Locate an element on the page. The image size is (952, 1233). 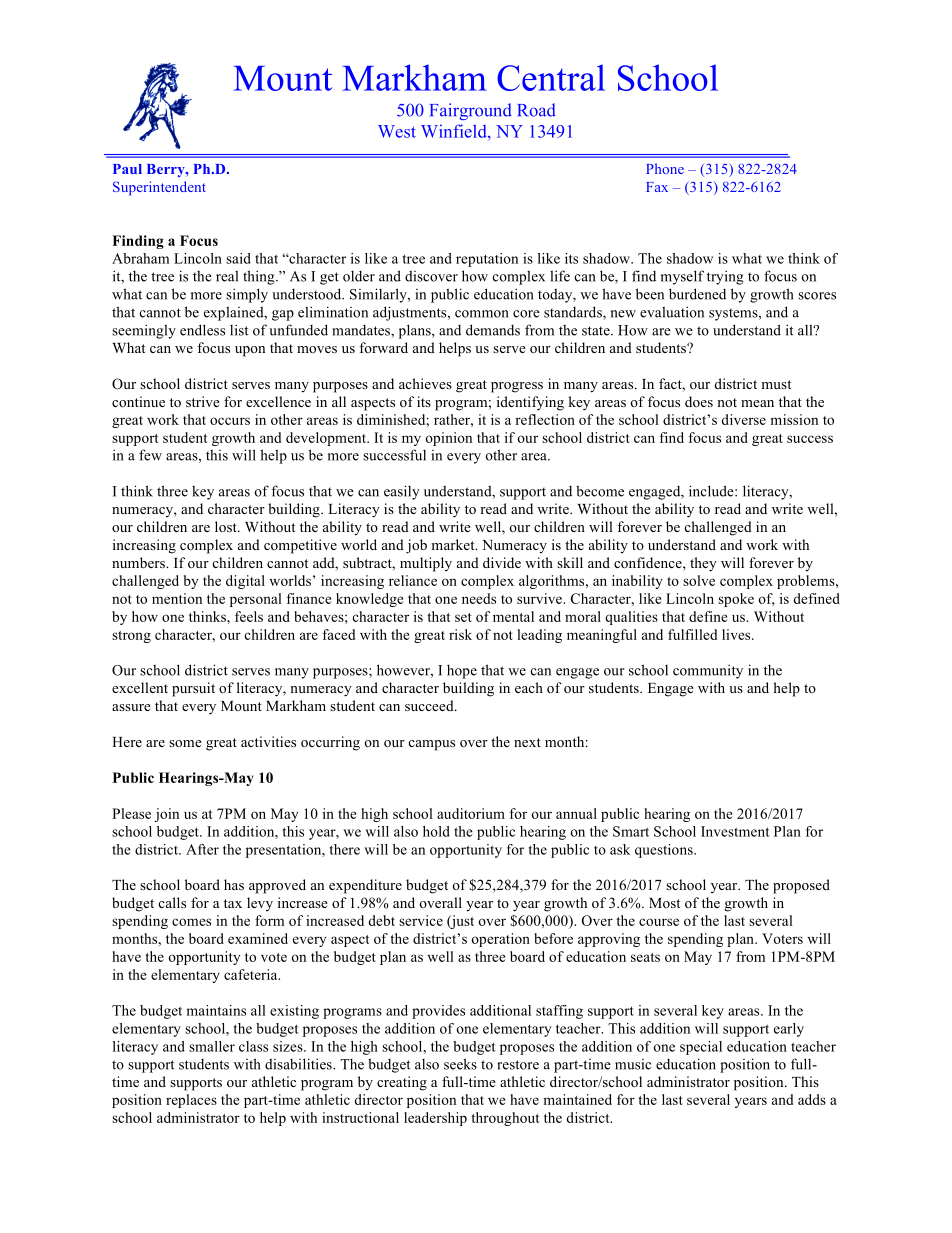
spoke is located at coordinates (736, 600).
